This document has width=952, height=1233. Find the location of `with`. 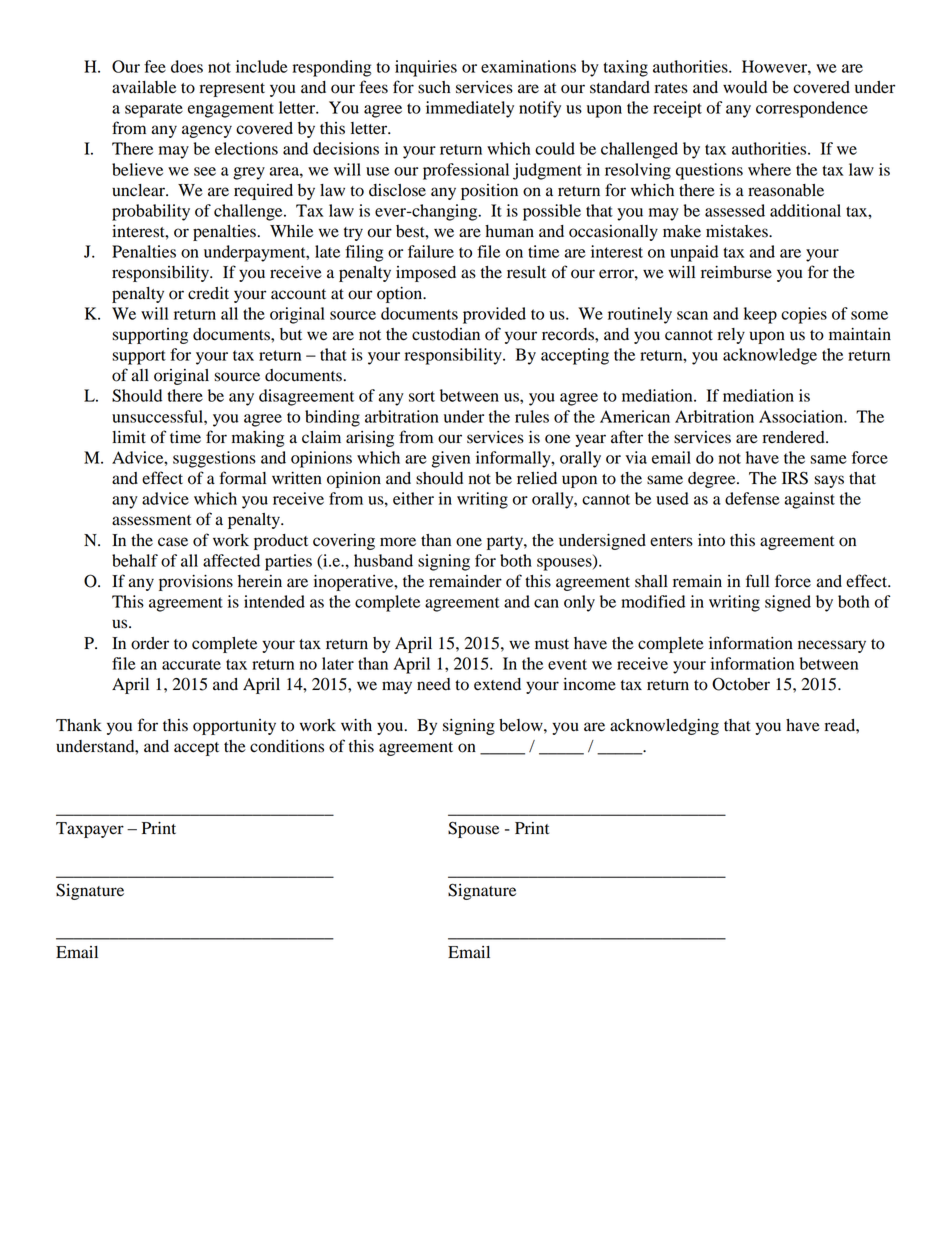

with is located at coordinates (356, 725).
